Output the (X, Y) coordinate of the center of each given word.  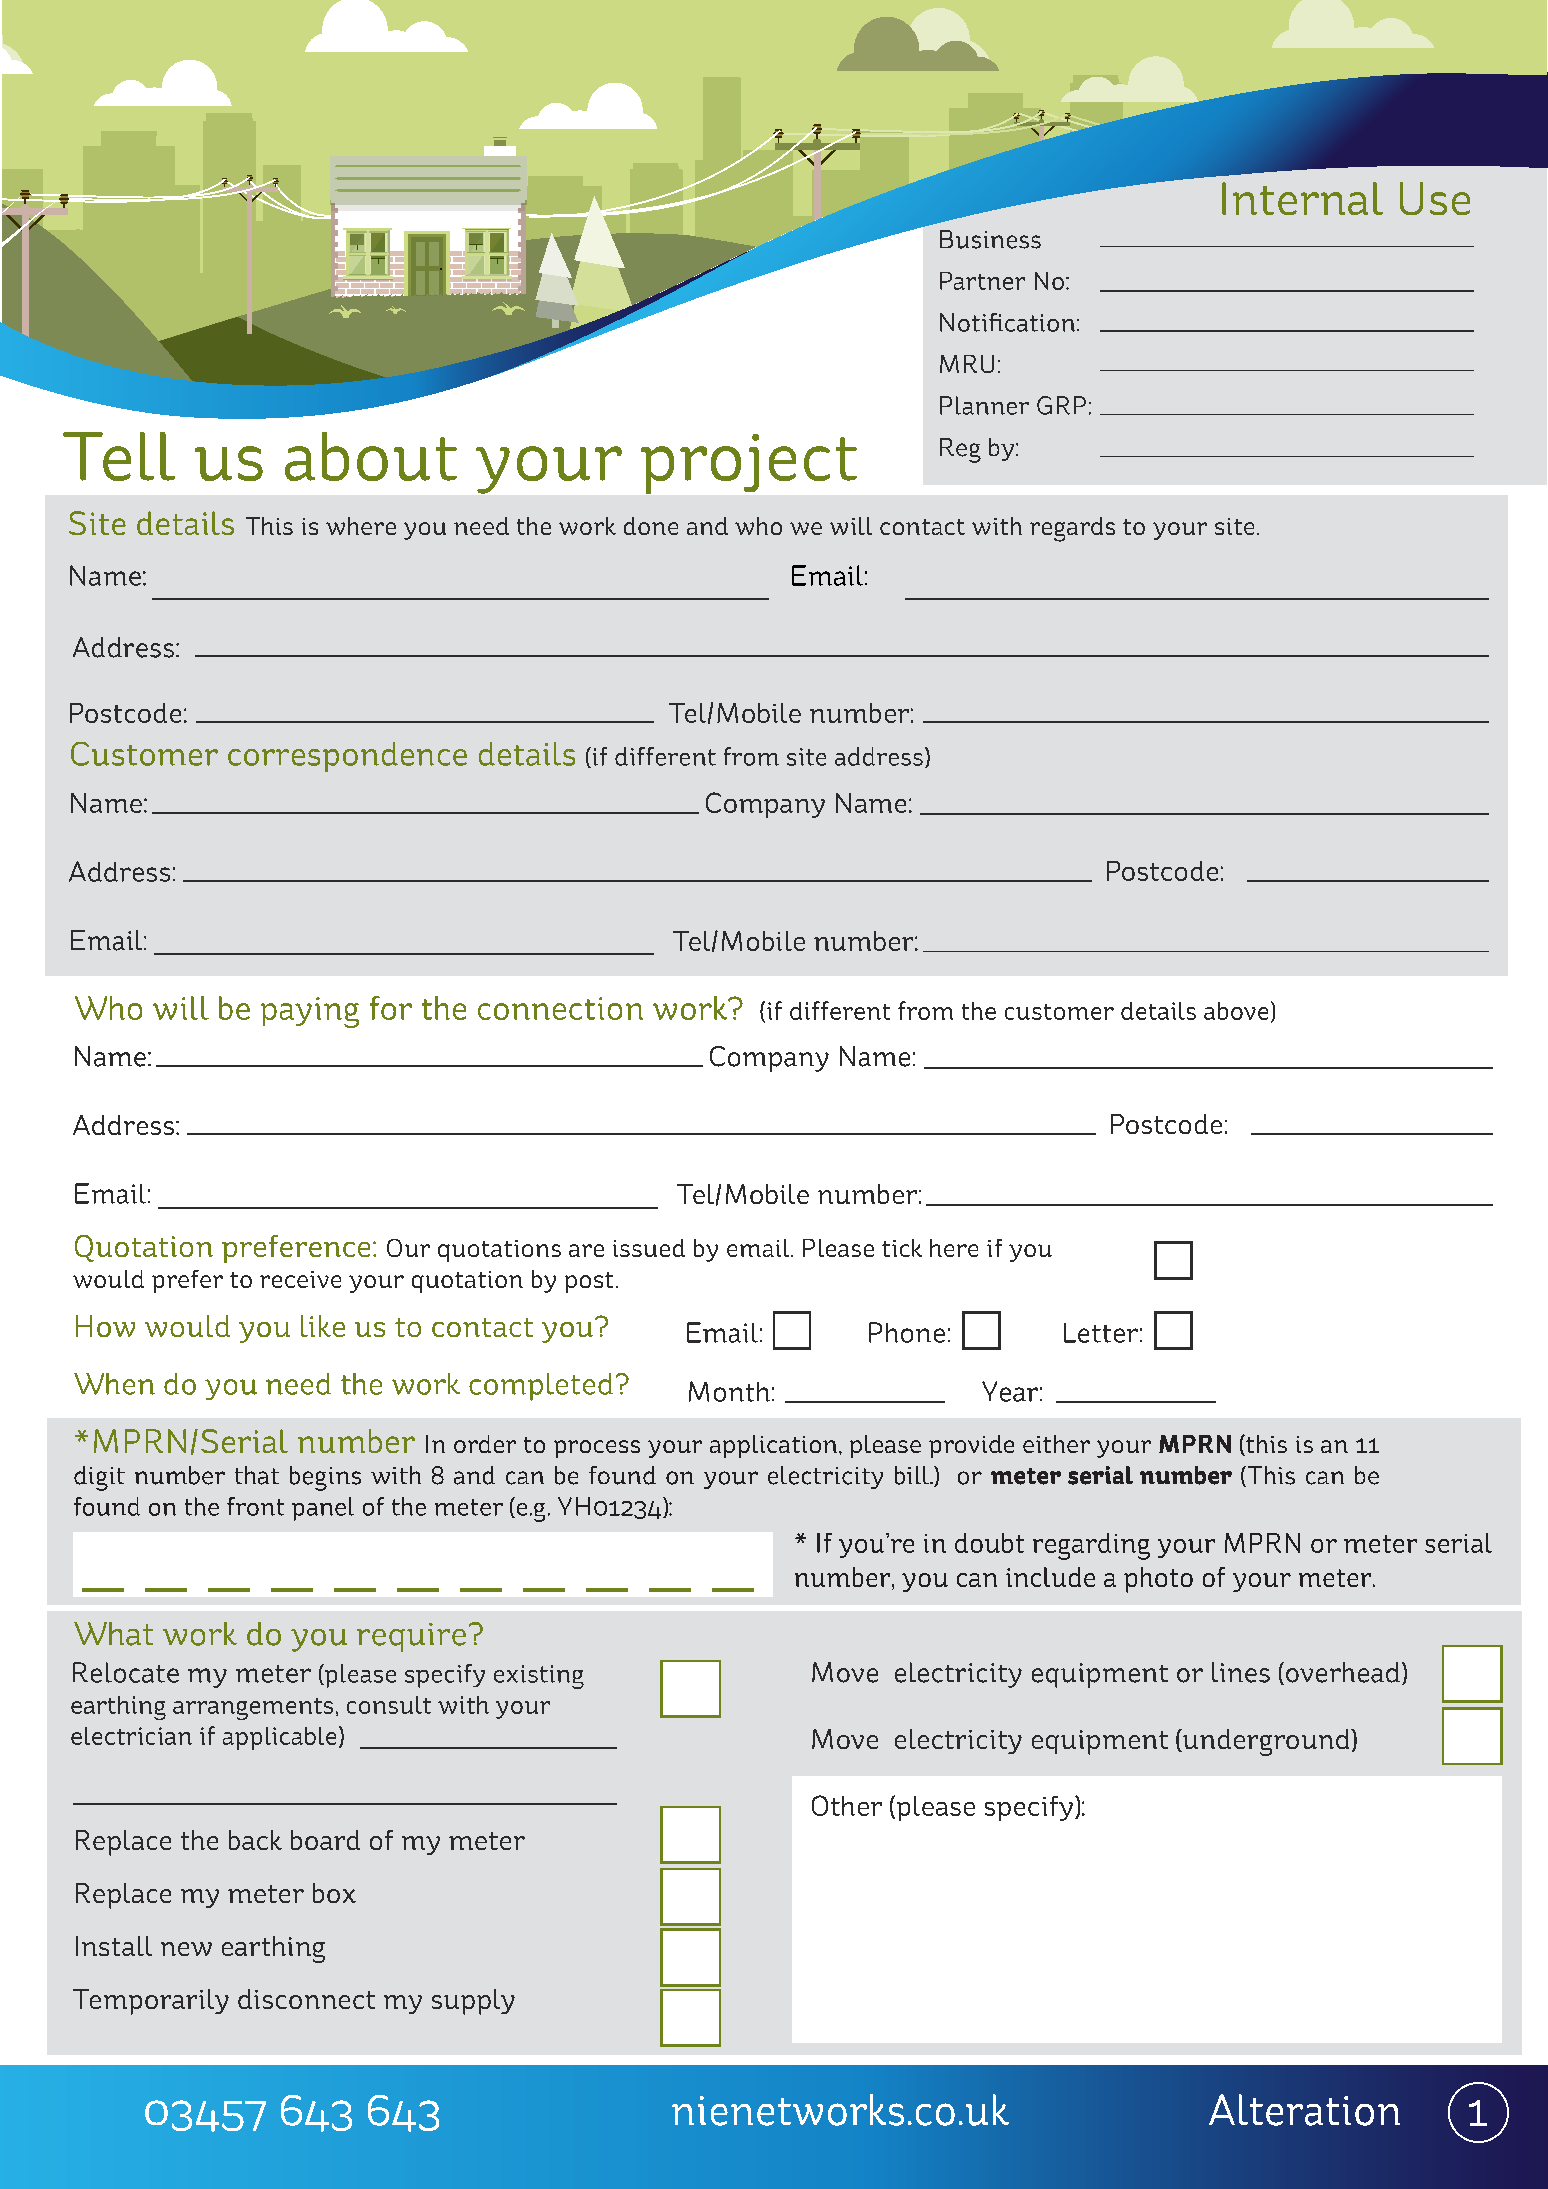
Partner (982, 281)
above (1236, 1011)
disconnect (306, 1999)
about (371, 456)
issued (649, 1248)
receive (300, 1279)
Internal (1302, 198)
